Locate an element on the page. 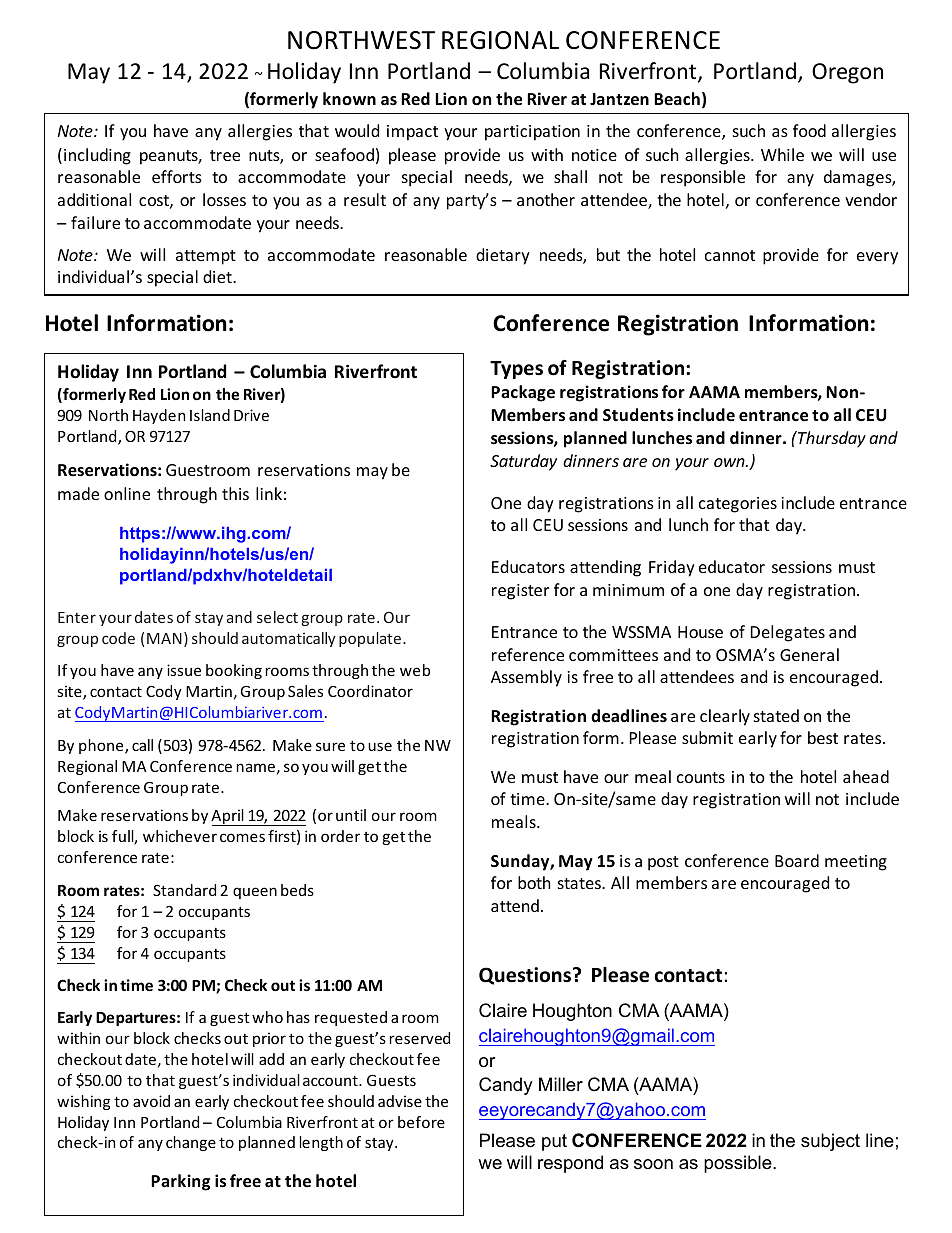 This image has height=1233, width=952. Thursday is located at coordinates (831, 439).
